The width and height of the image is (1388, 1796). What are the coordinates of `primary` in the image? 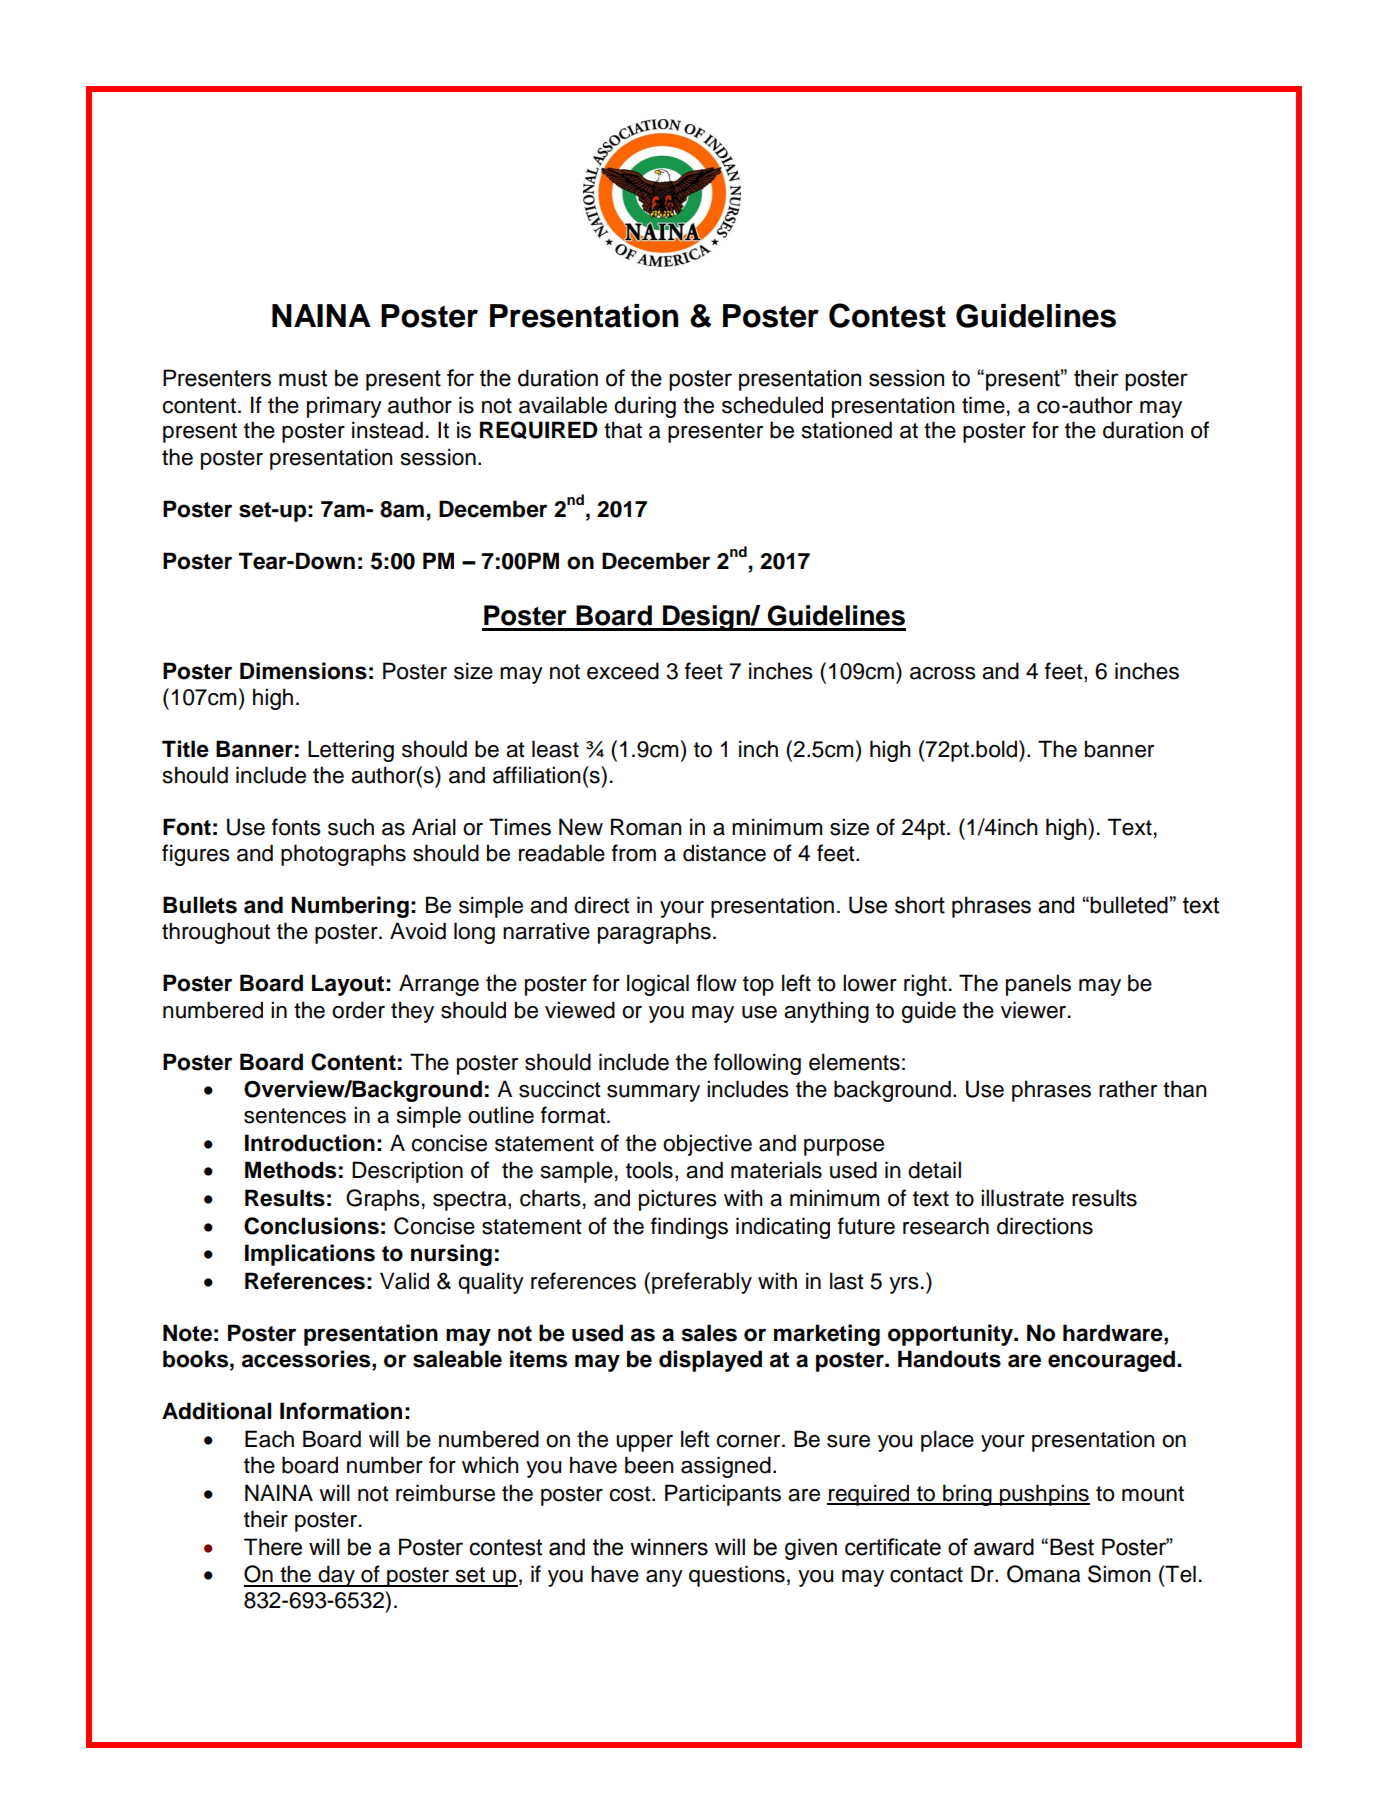 It's located at (344, 407).
